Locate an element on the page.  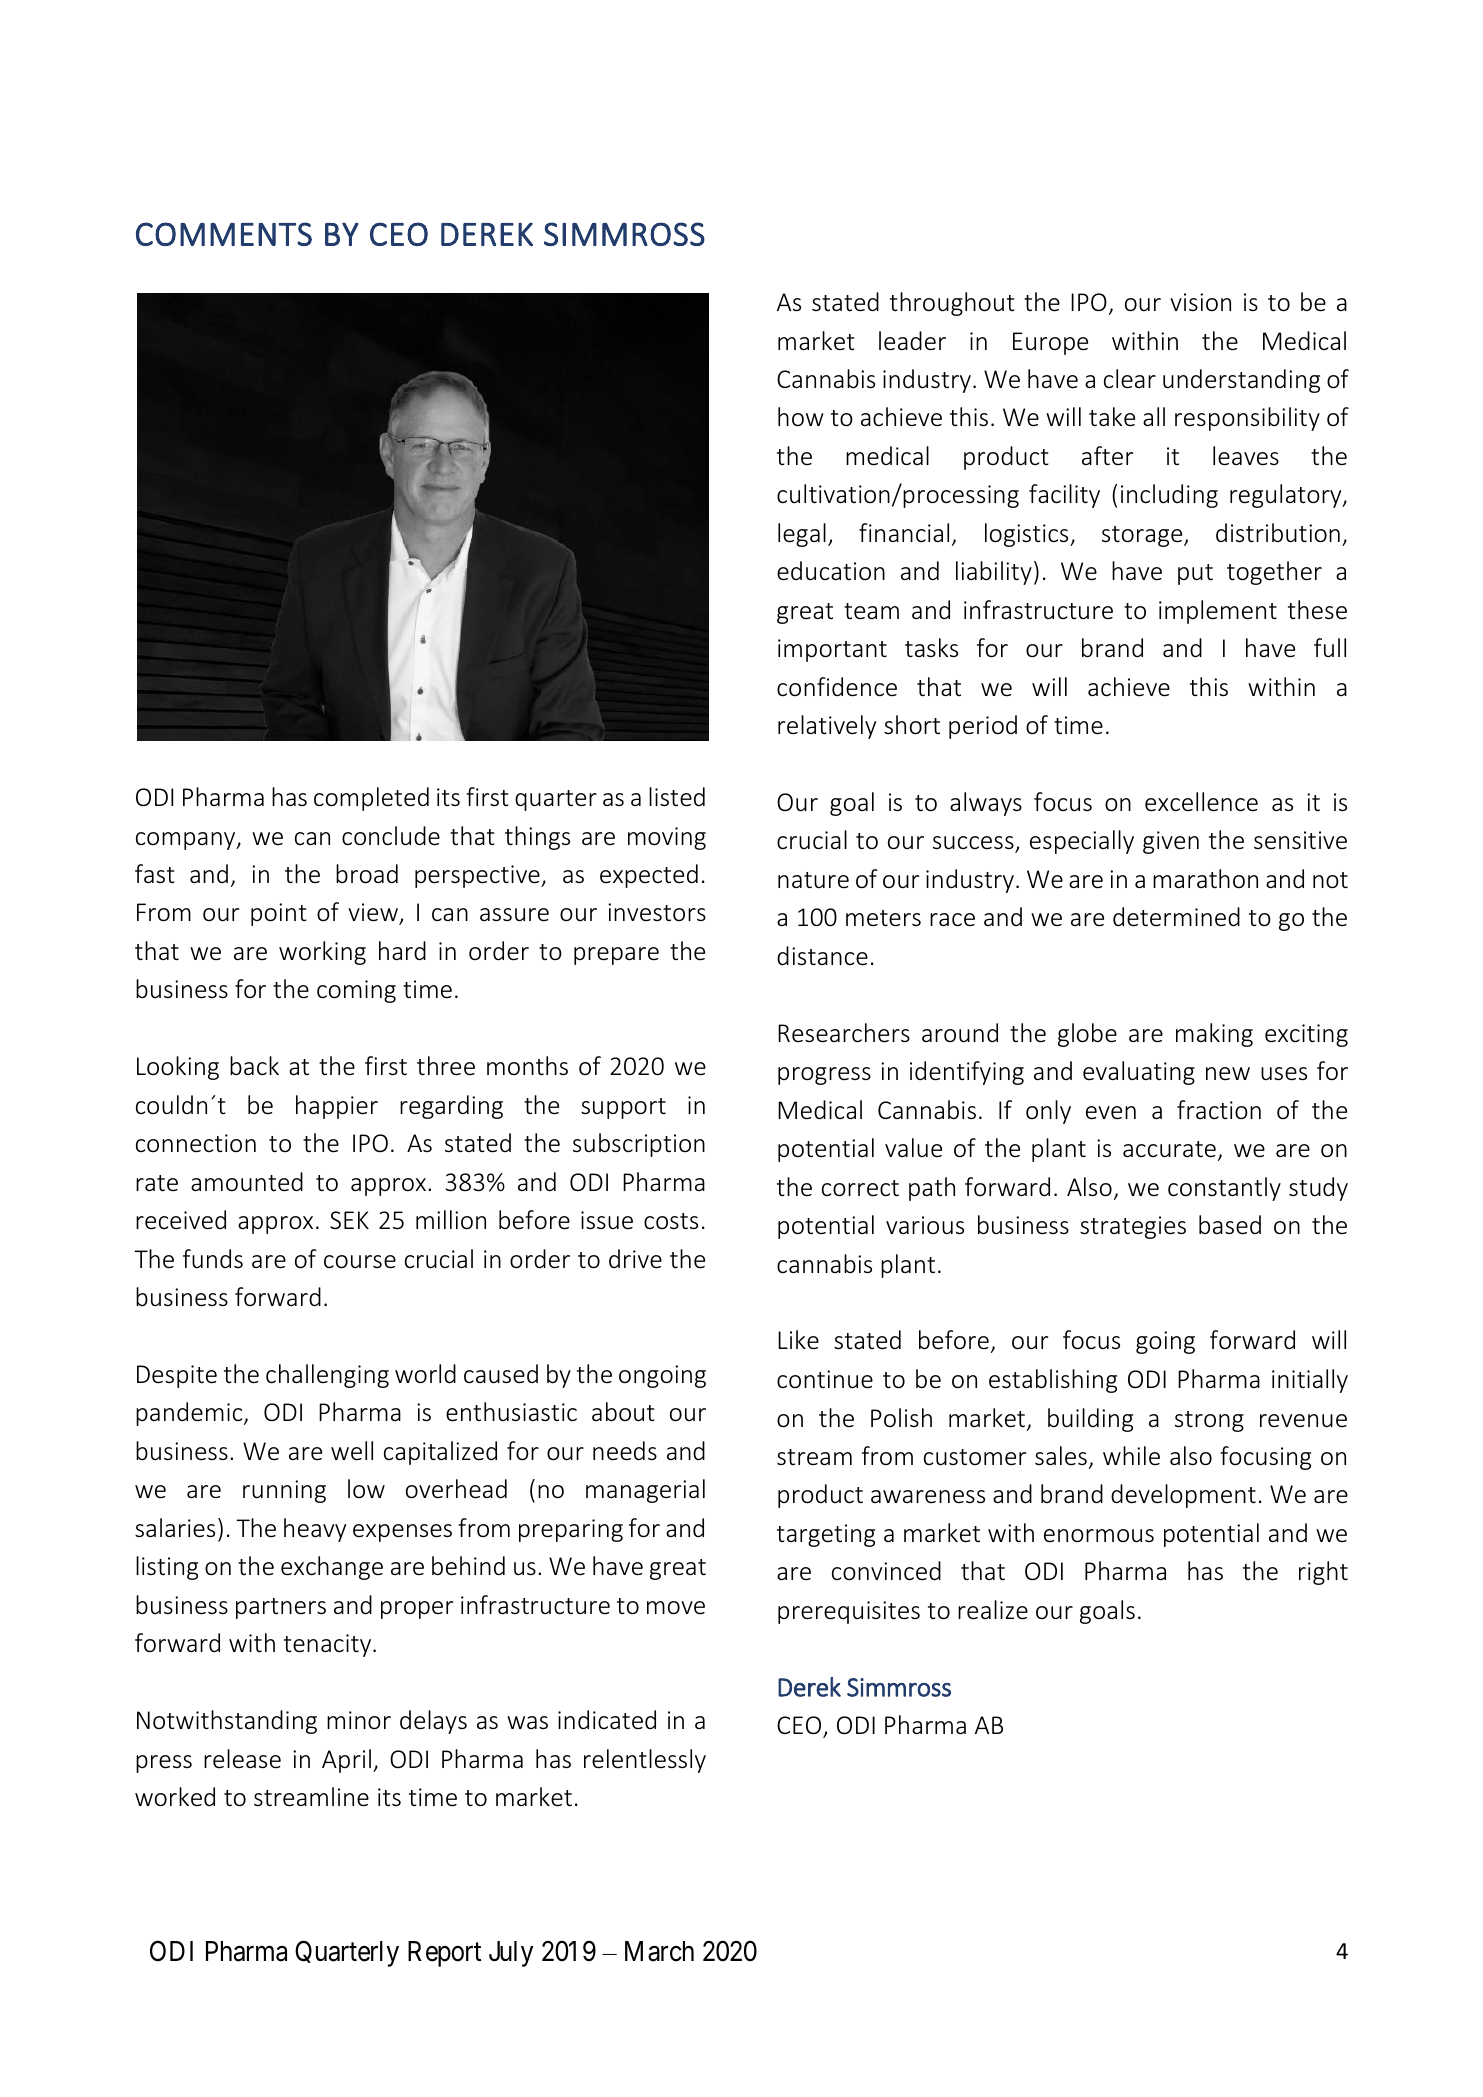
COMMENTS is located at coordinates (224, 234).
